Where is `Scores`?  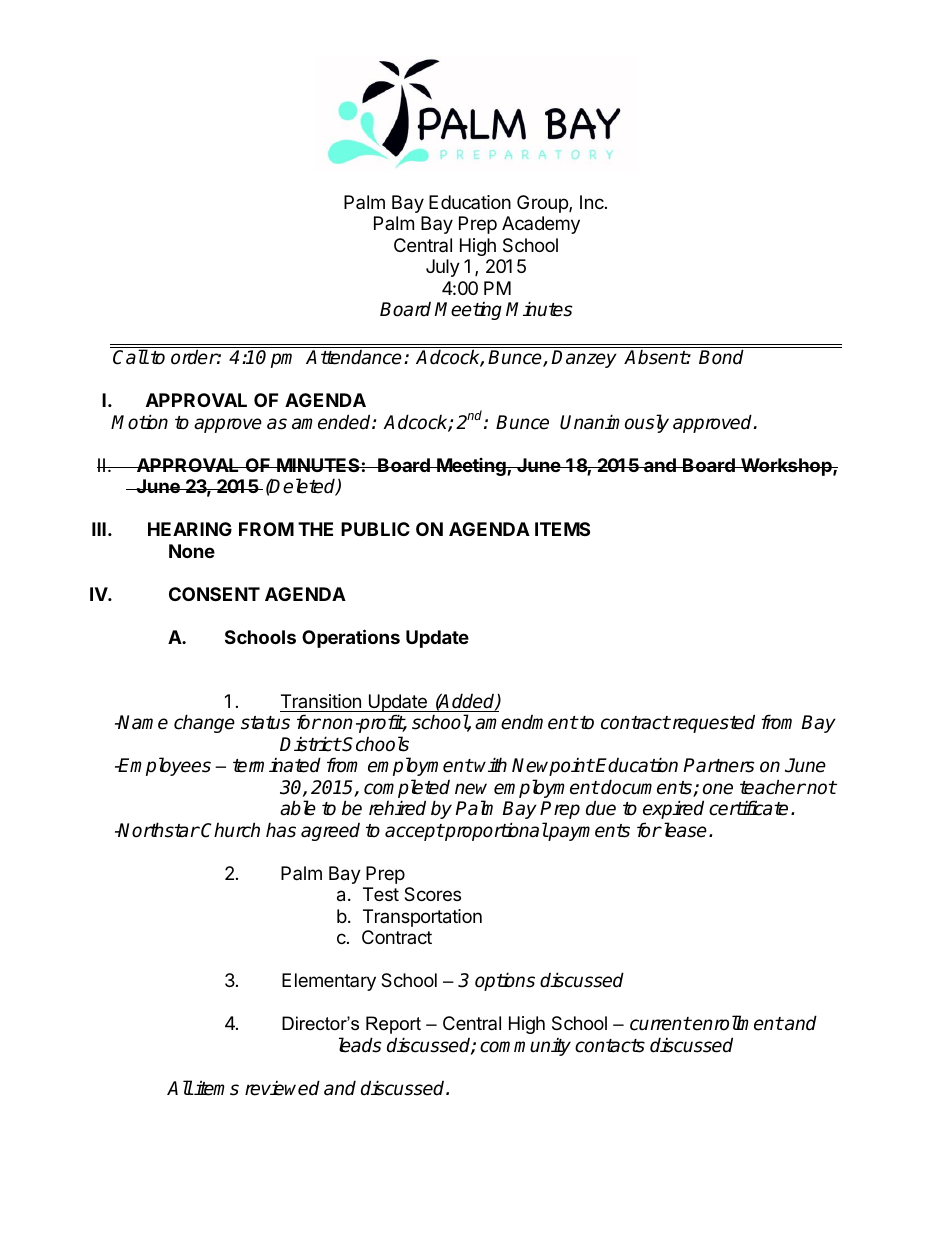
Scores is located at coordinates (432, 894).
